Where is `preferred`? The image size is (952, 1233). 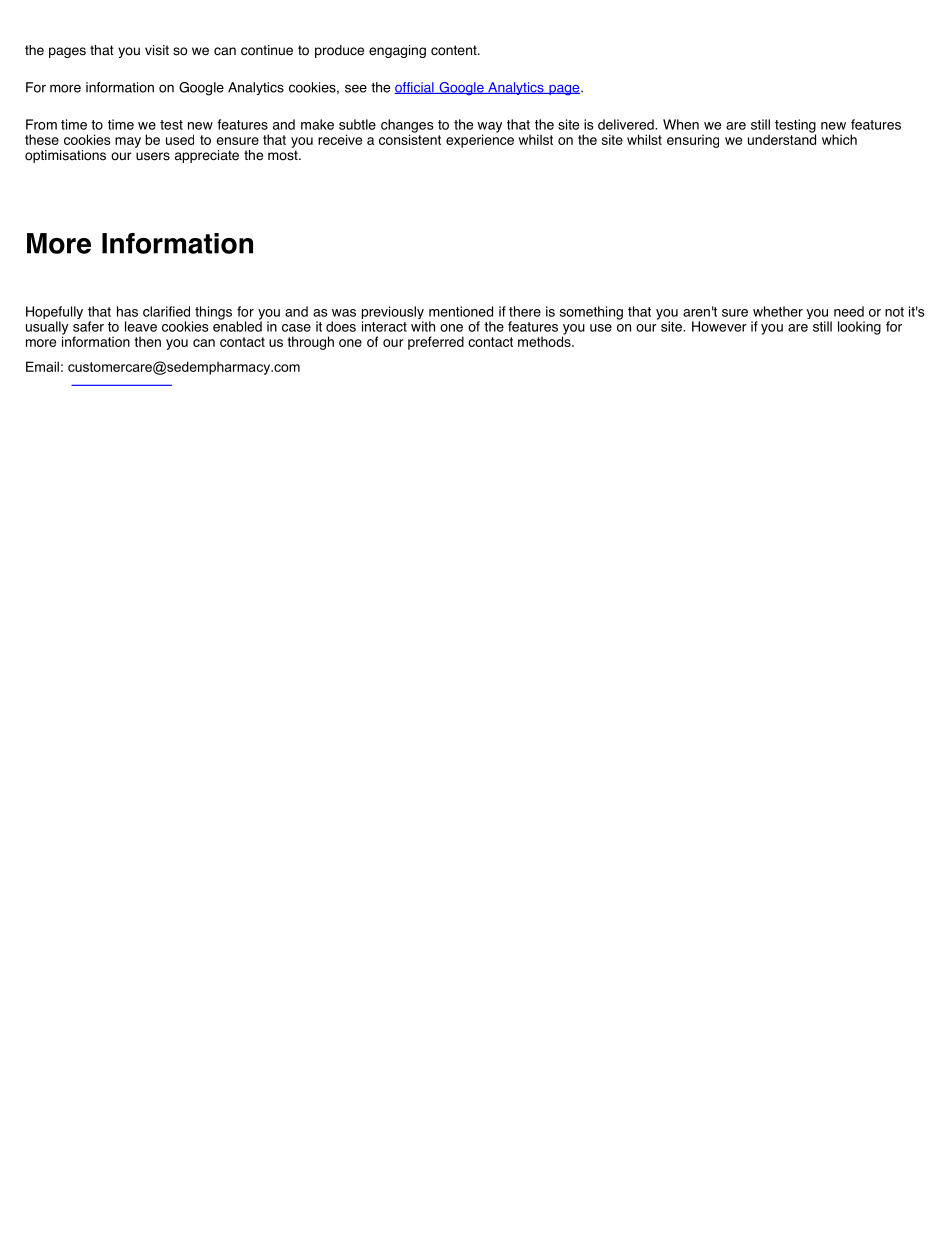
preferred is located at coordinates (436, 343).
